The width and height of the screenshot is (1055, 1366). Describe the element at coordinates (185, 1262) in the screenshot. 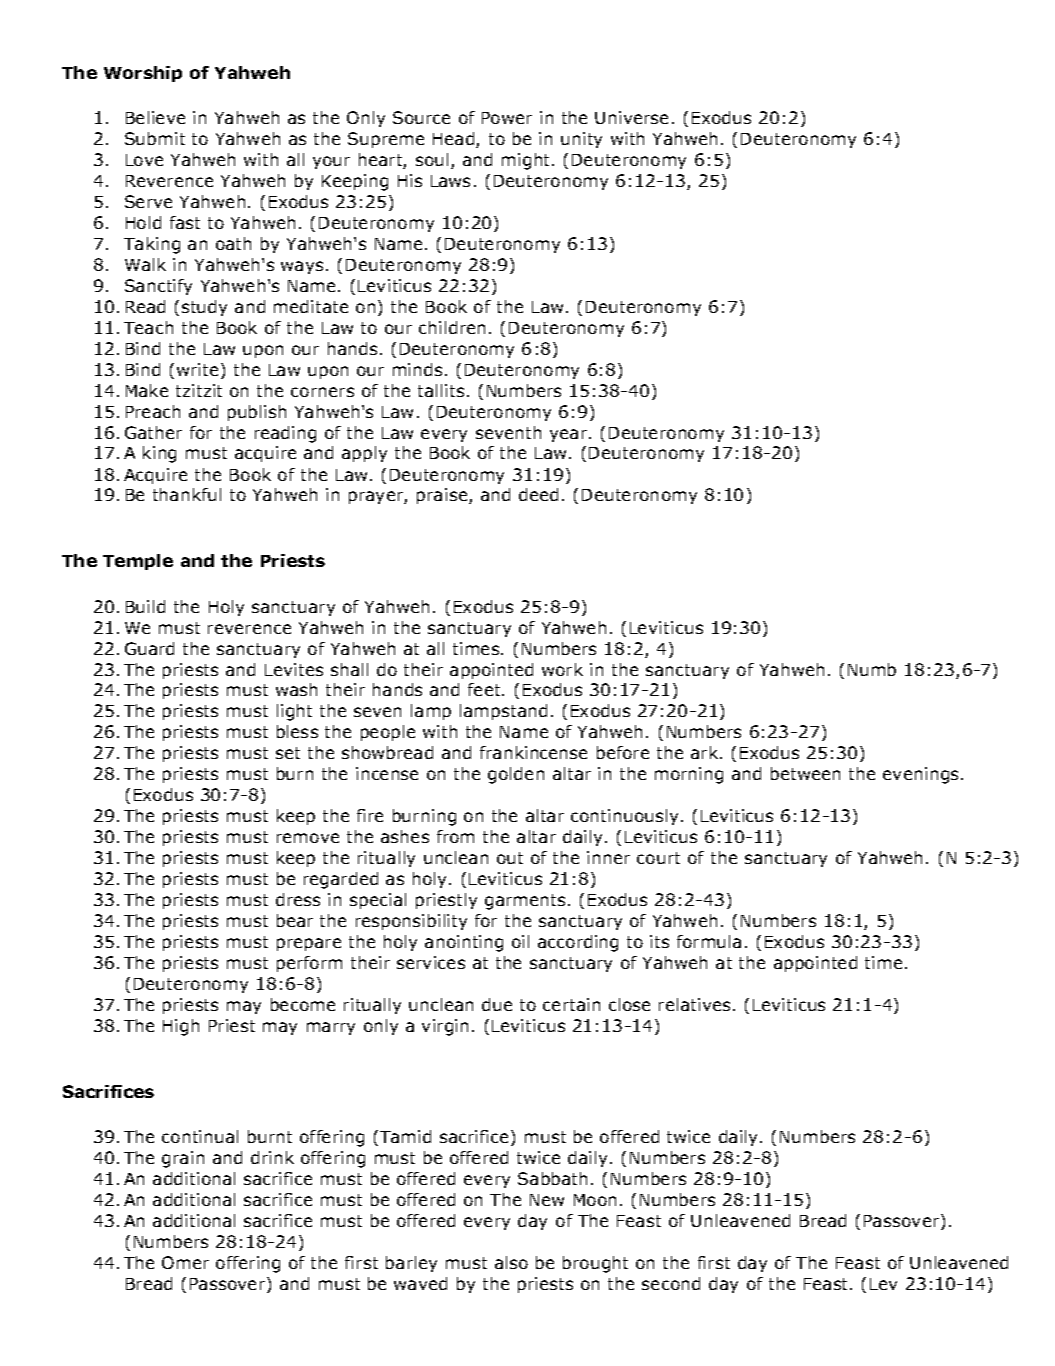

I see `Omer` at that location.
